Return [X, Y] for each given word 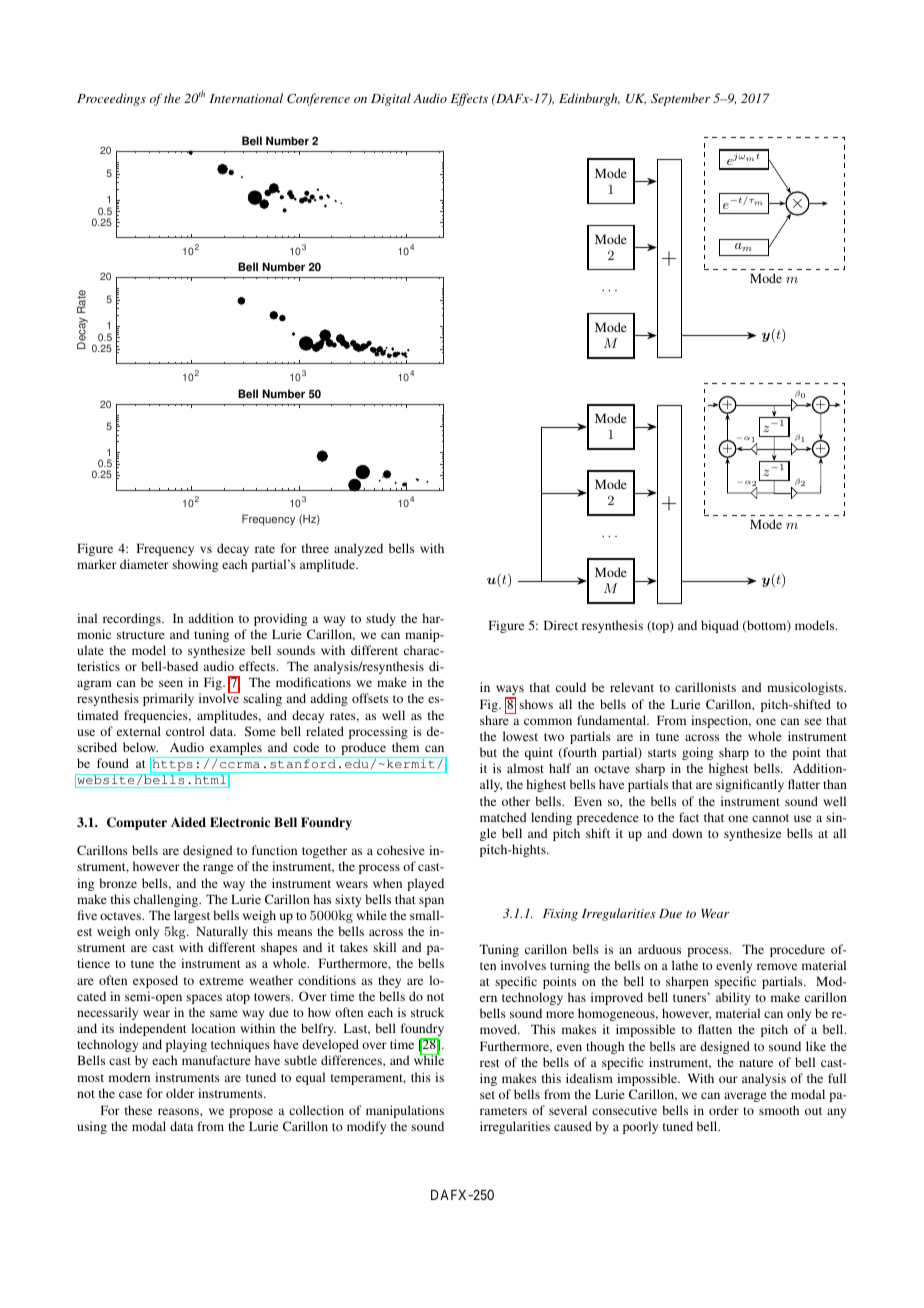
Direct [561, 625]
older [180, 1093]
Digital [391, 99]
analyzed [358, 549]
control [185, 731]
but [488, 752]
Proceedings [111, 99]
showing [195, 565]
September [680, 99]
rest [490, 1063]
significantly [750, 785]
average [745, 1097]
